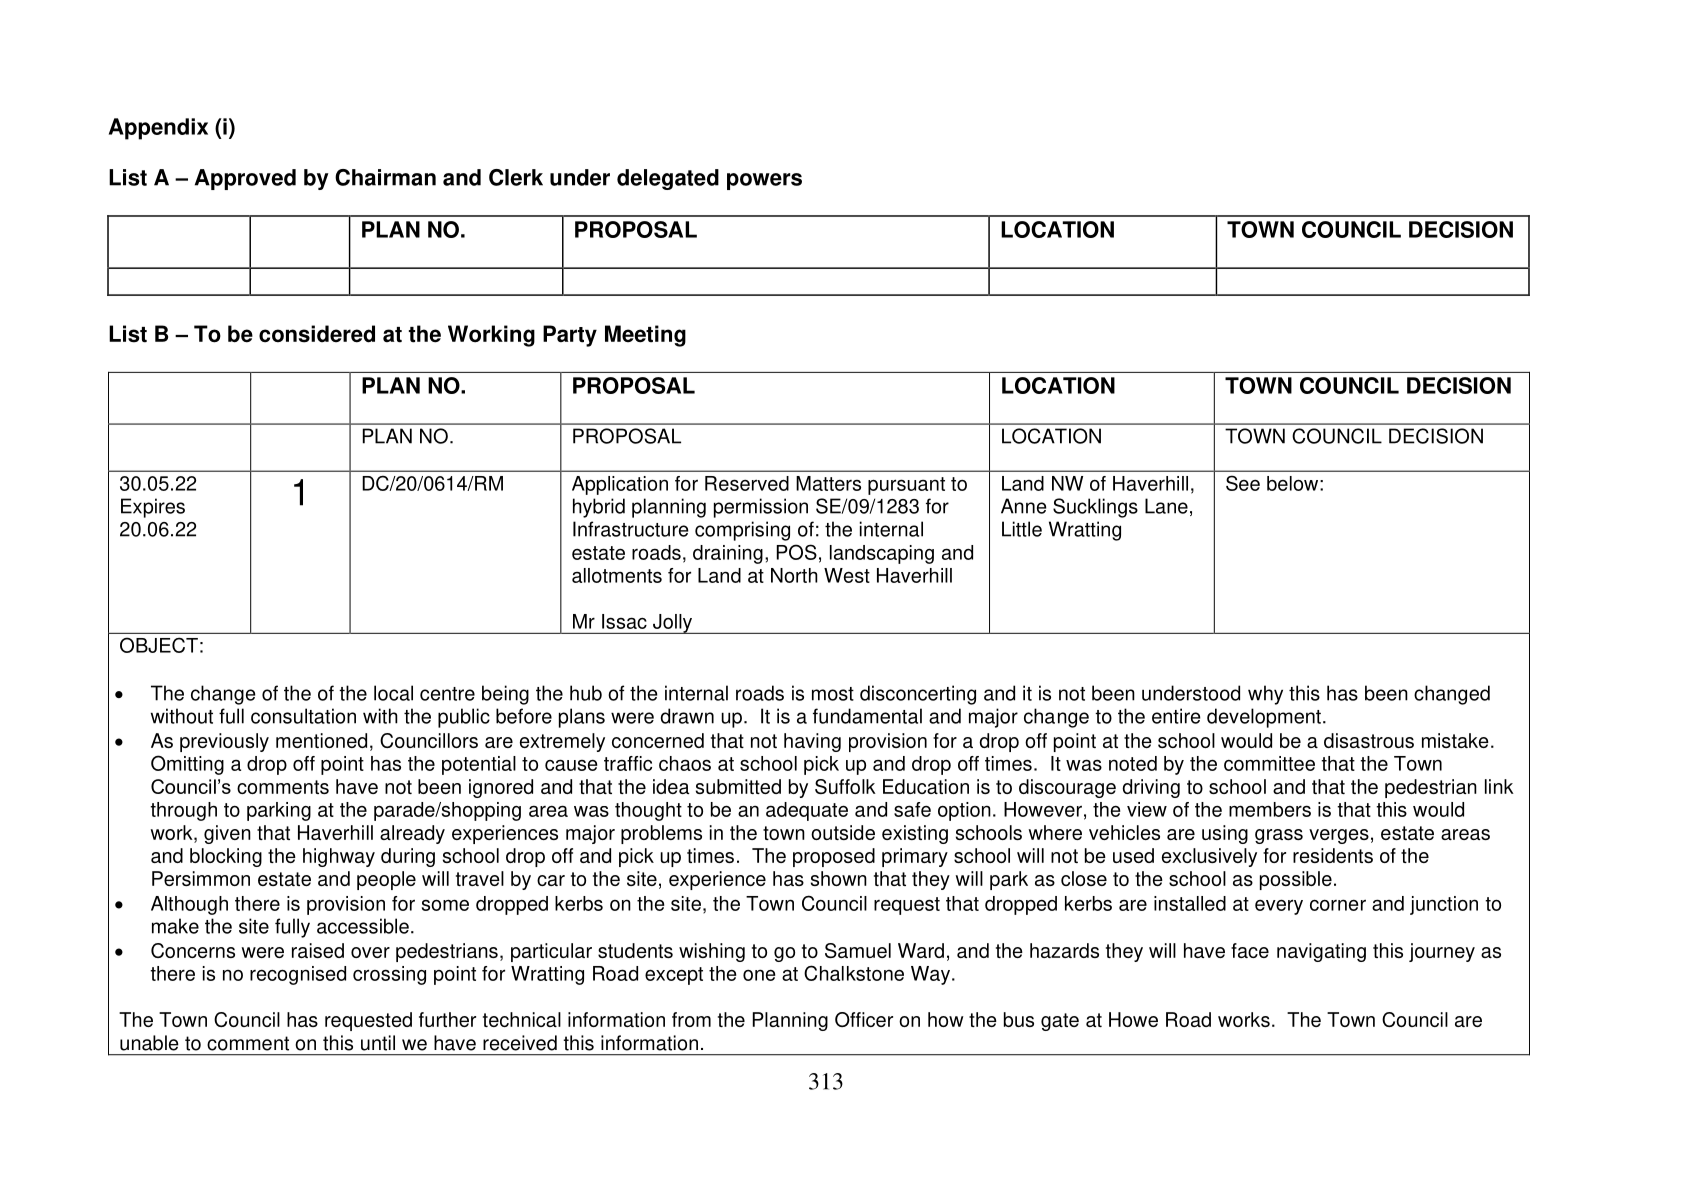  I want to click on until, so click(378, 1043).
